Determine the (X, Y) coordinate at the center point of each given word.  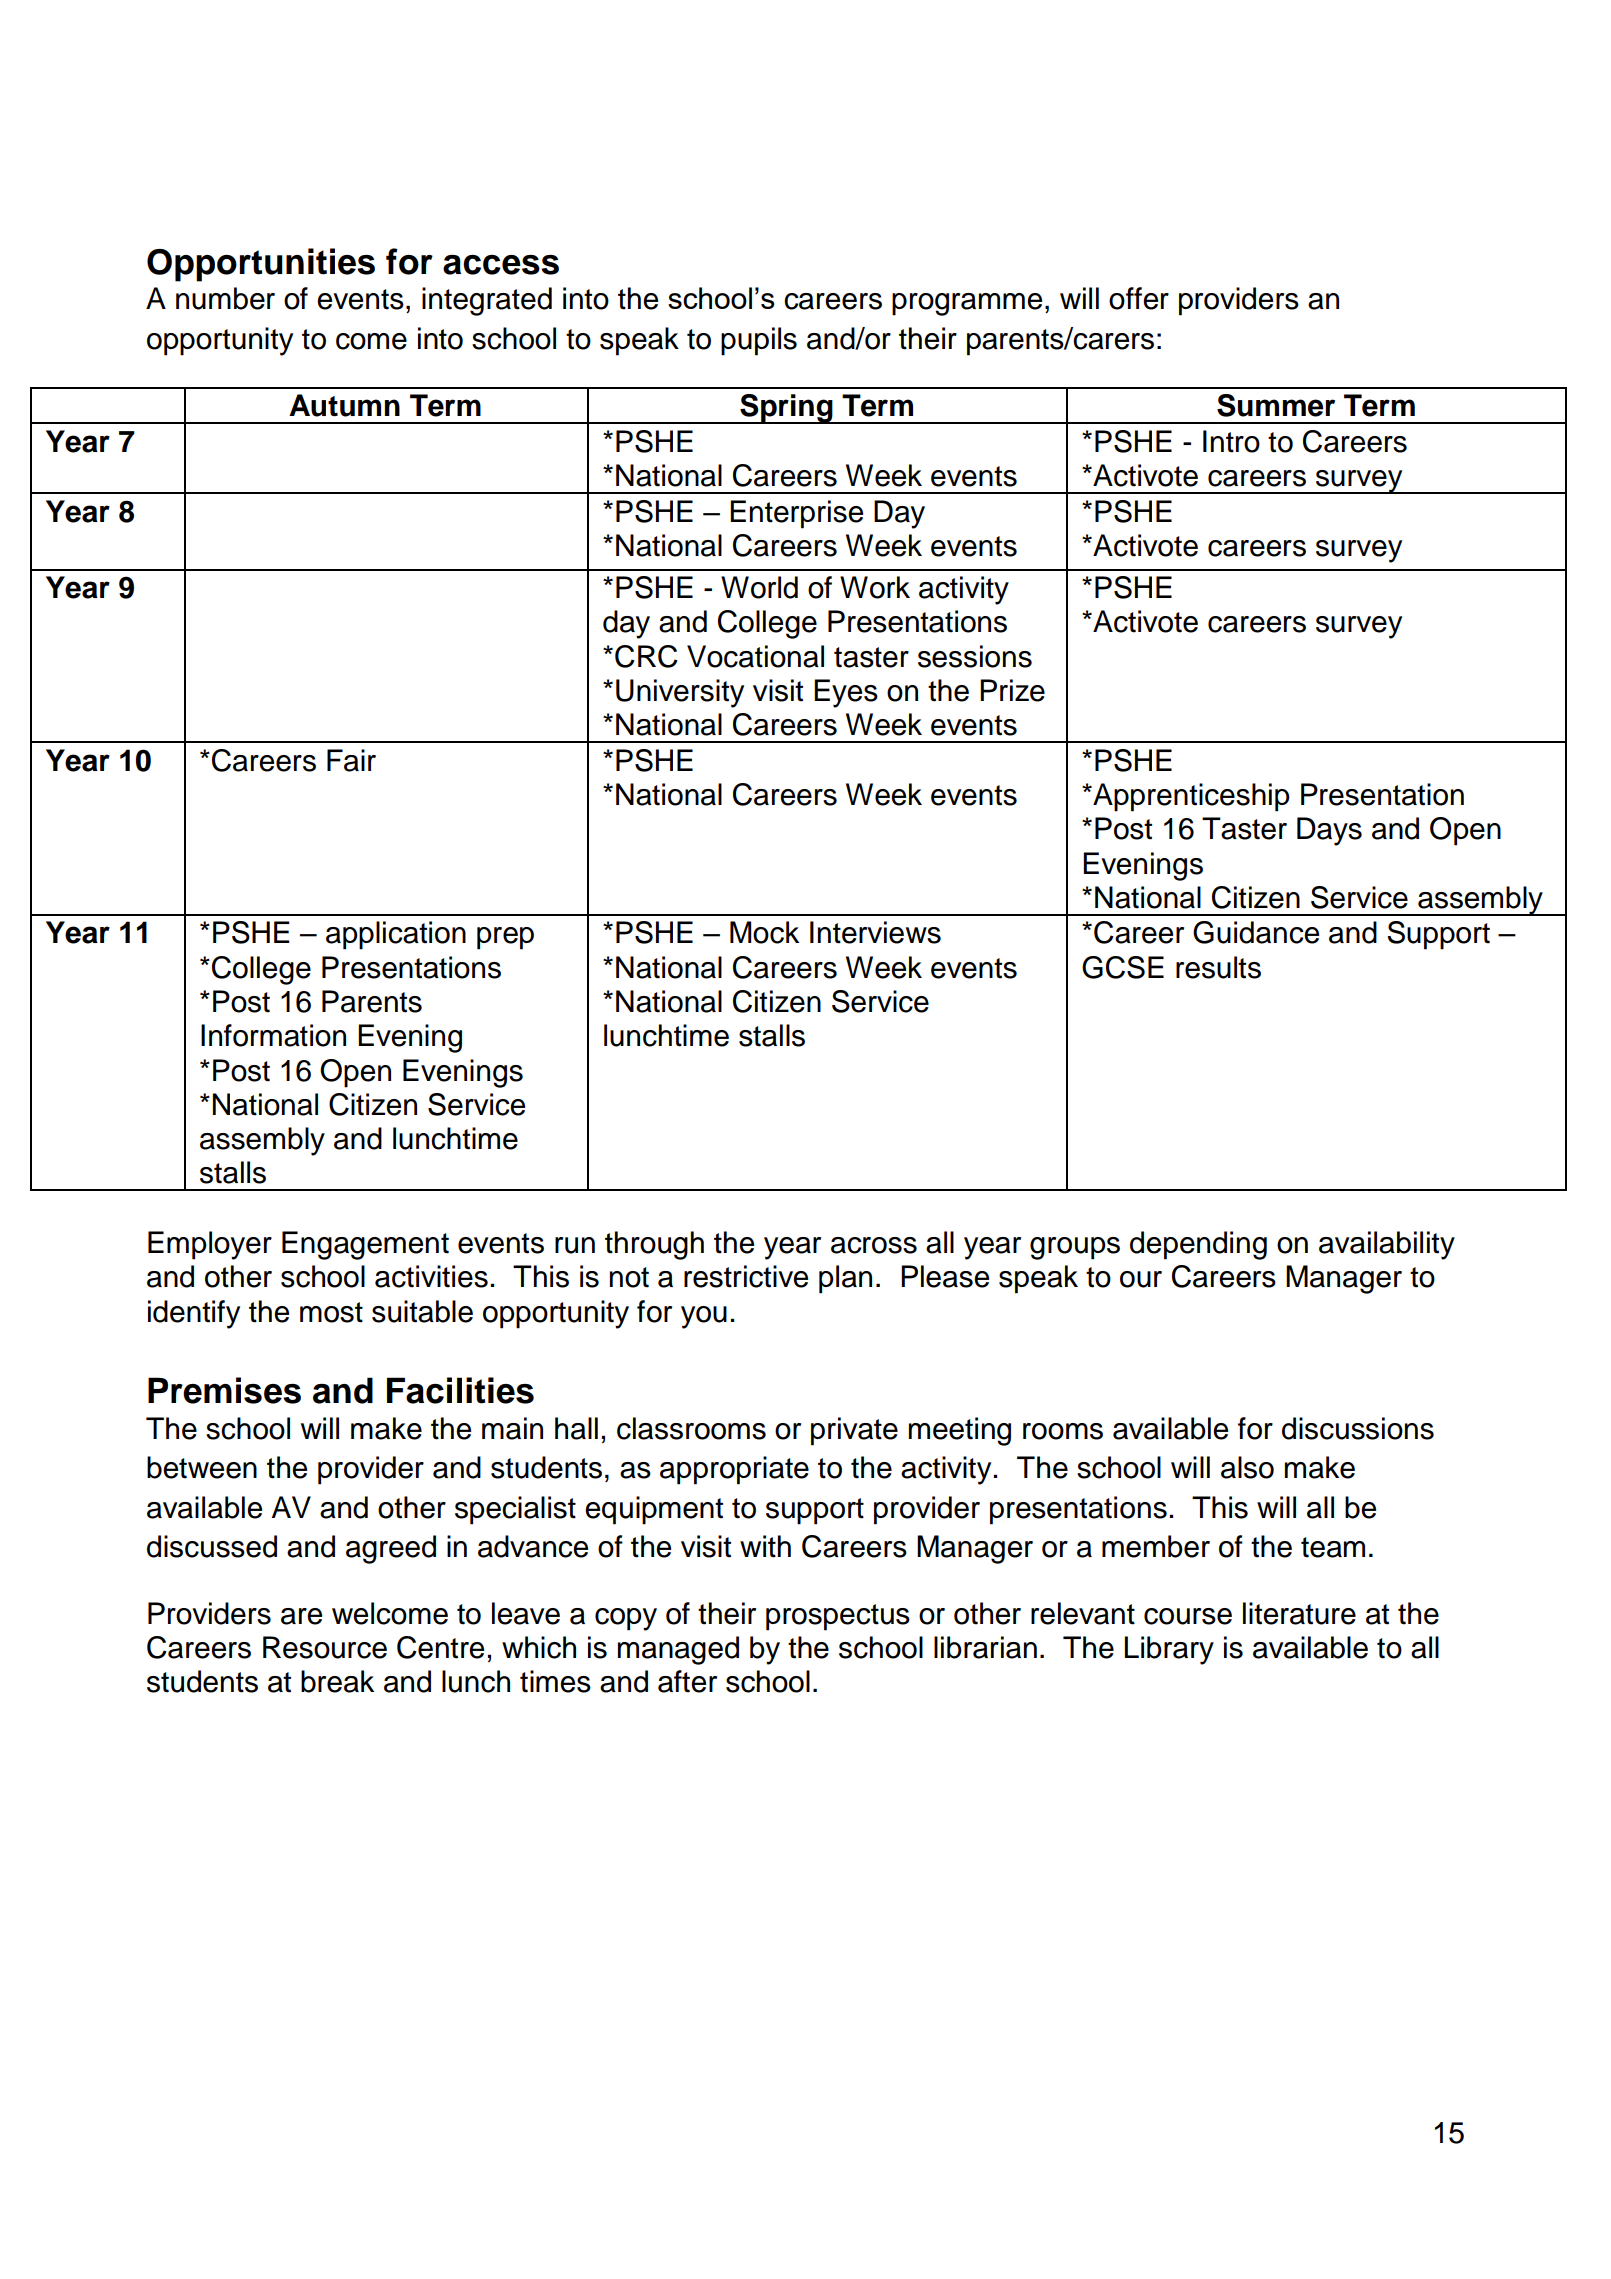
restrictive (746, 1276)
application (396, 935)
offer (1139, 298)
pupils (759, 341)
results (1218, 967)
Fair (351, 760)
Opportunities (261, 265)
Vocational (755, 656)
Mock (764, 932)
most (331, 1312)
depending (1198, 1245)
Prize (1012, 690)
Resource (325, 1647)
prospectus (838, 1617)
